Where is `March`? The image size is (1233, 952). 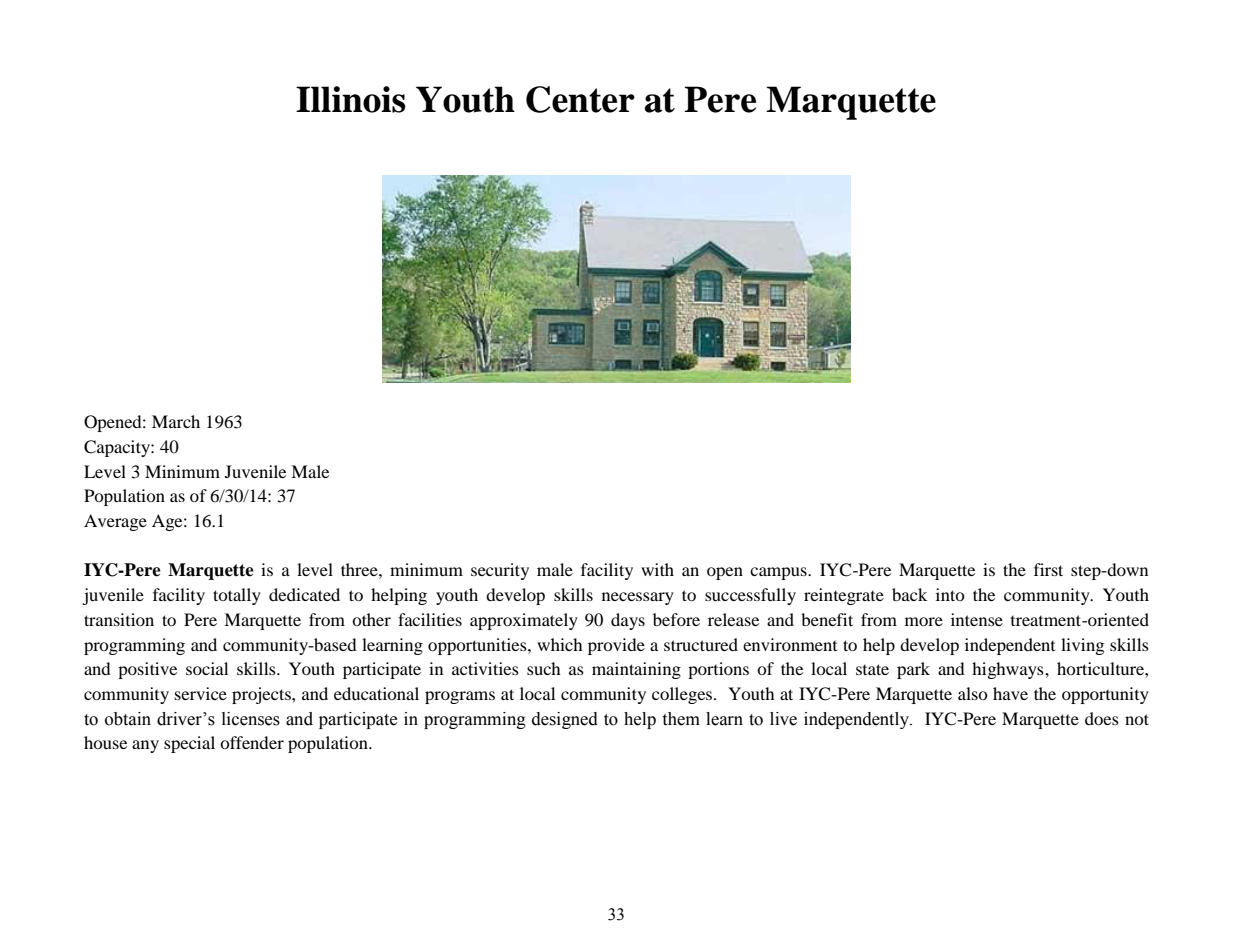 March is located at coordinates (176, 421).
